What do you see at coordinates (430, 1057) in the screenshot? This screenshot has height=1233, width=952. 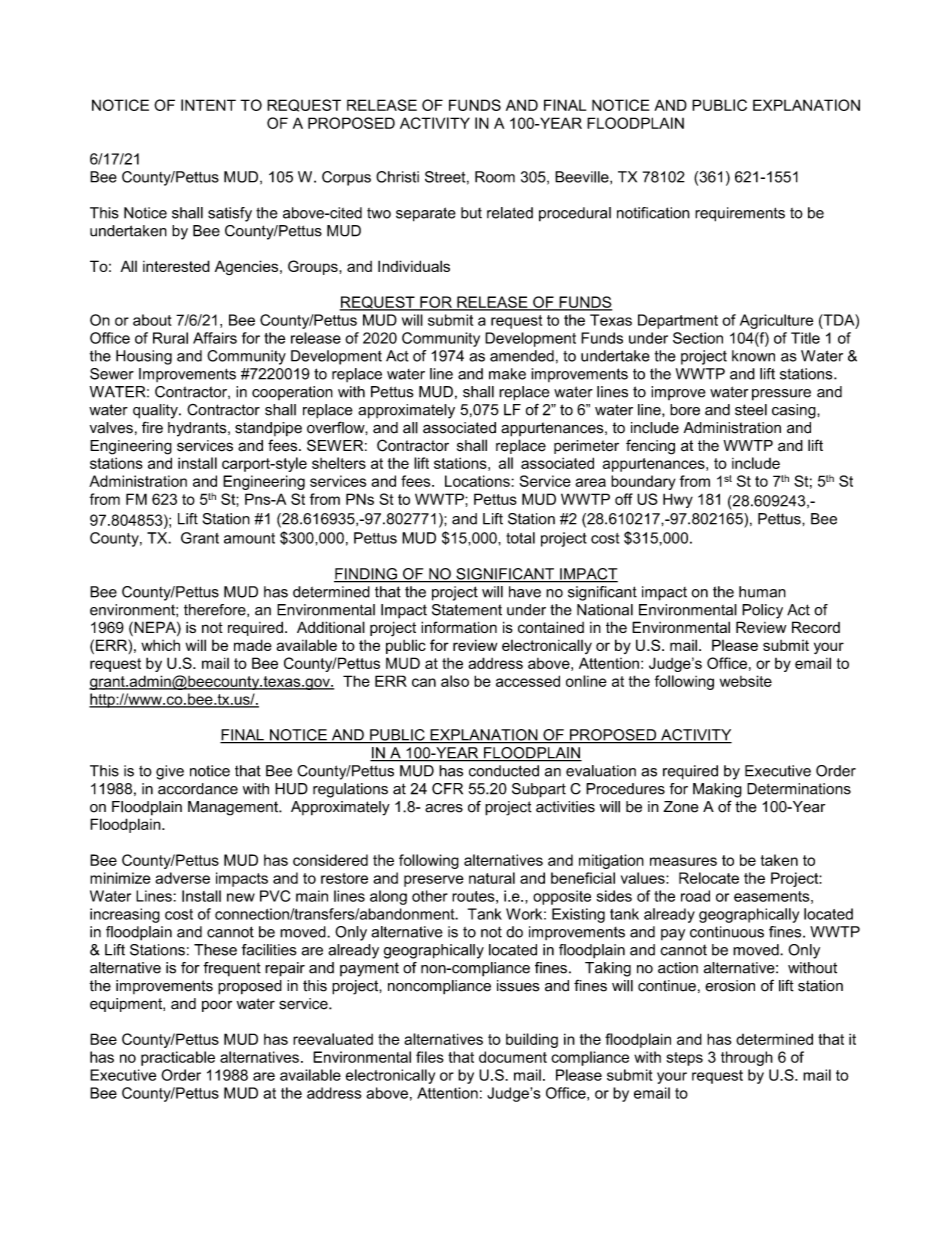 I see `files` at bounding box center [430, 1057].
